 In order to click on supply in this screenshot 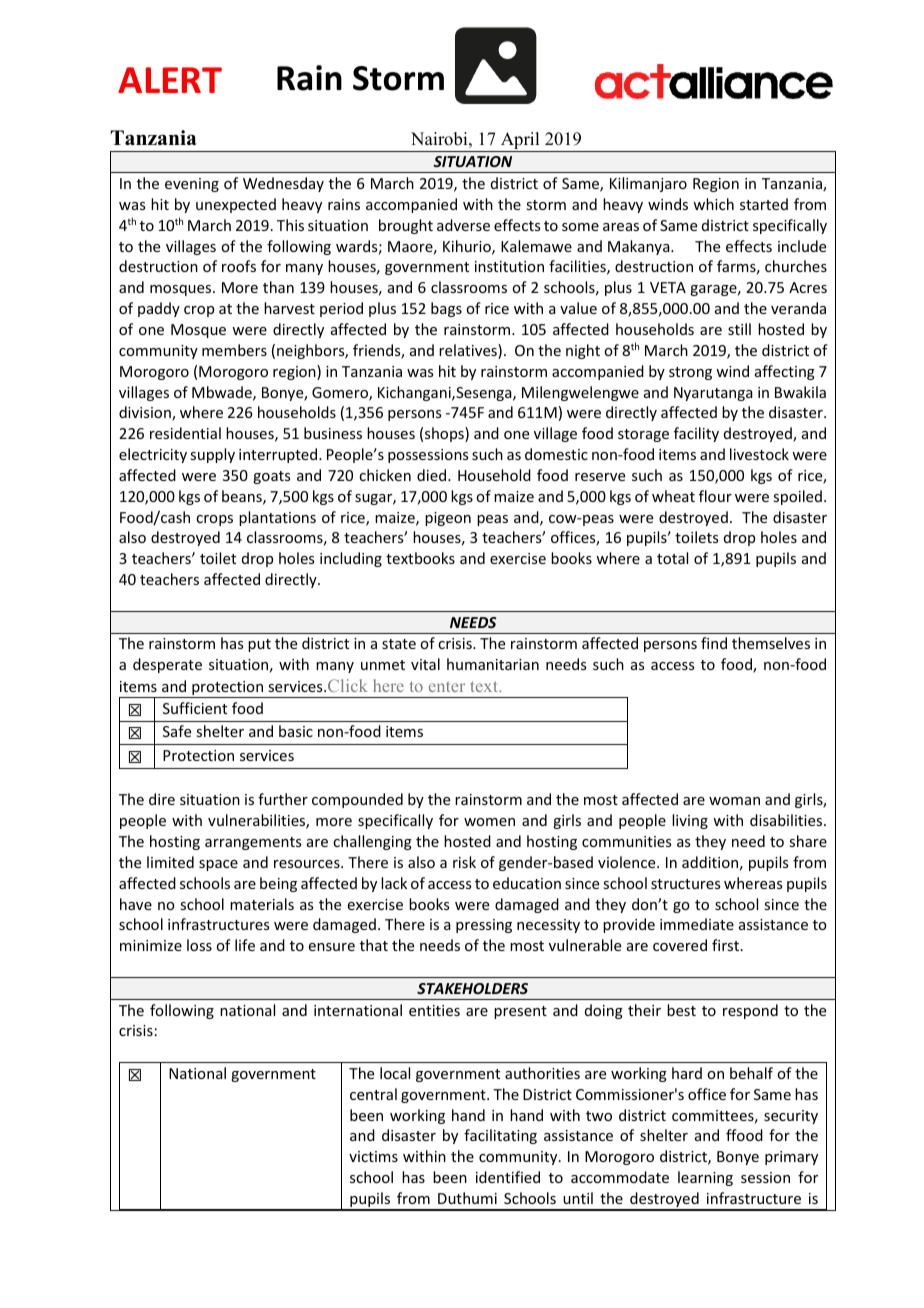, I will do `click(212, 455)`.
